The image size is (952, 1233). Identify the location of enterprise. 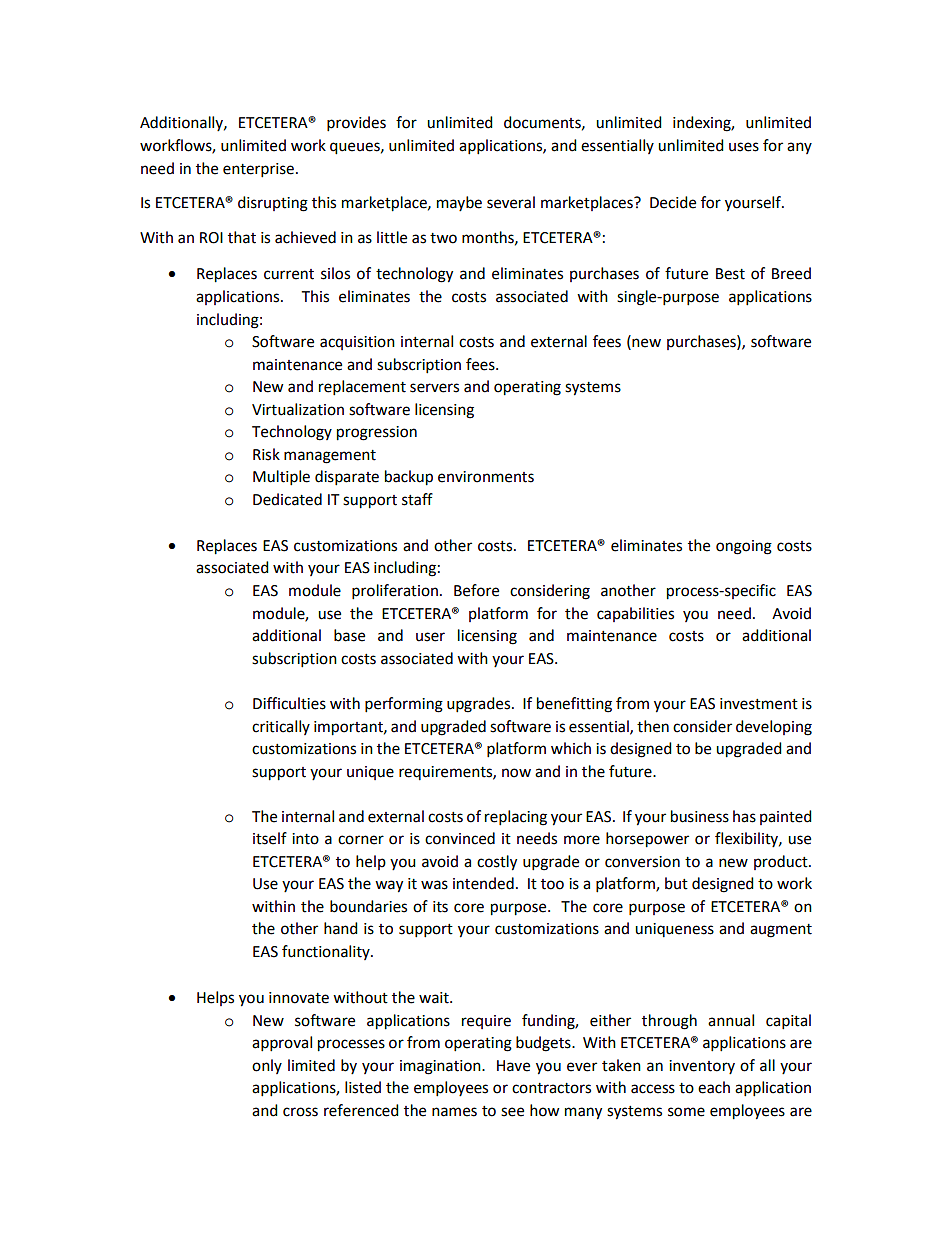
(258, 170).
